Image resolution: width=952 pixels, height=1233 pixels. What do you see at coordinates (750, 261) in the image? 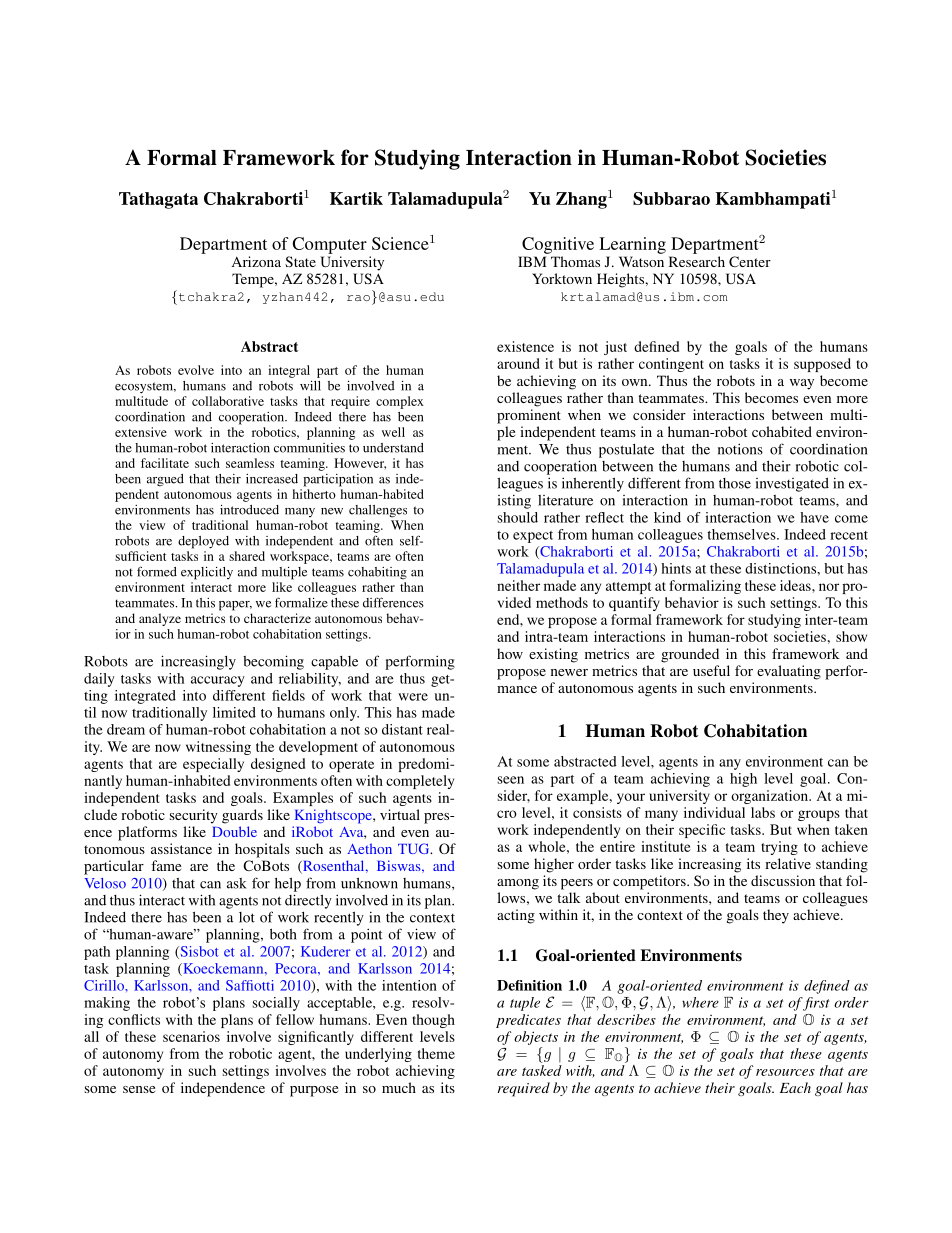
I see `Center` at bounding box center [750, 261].
